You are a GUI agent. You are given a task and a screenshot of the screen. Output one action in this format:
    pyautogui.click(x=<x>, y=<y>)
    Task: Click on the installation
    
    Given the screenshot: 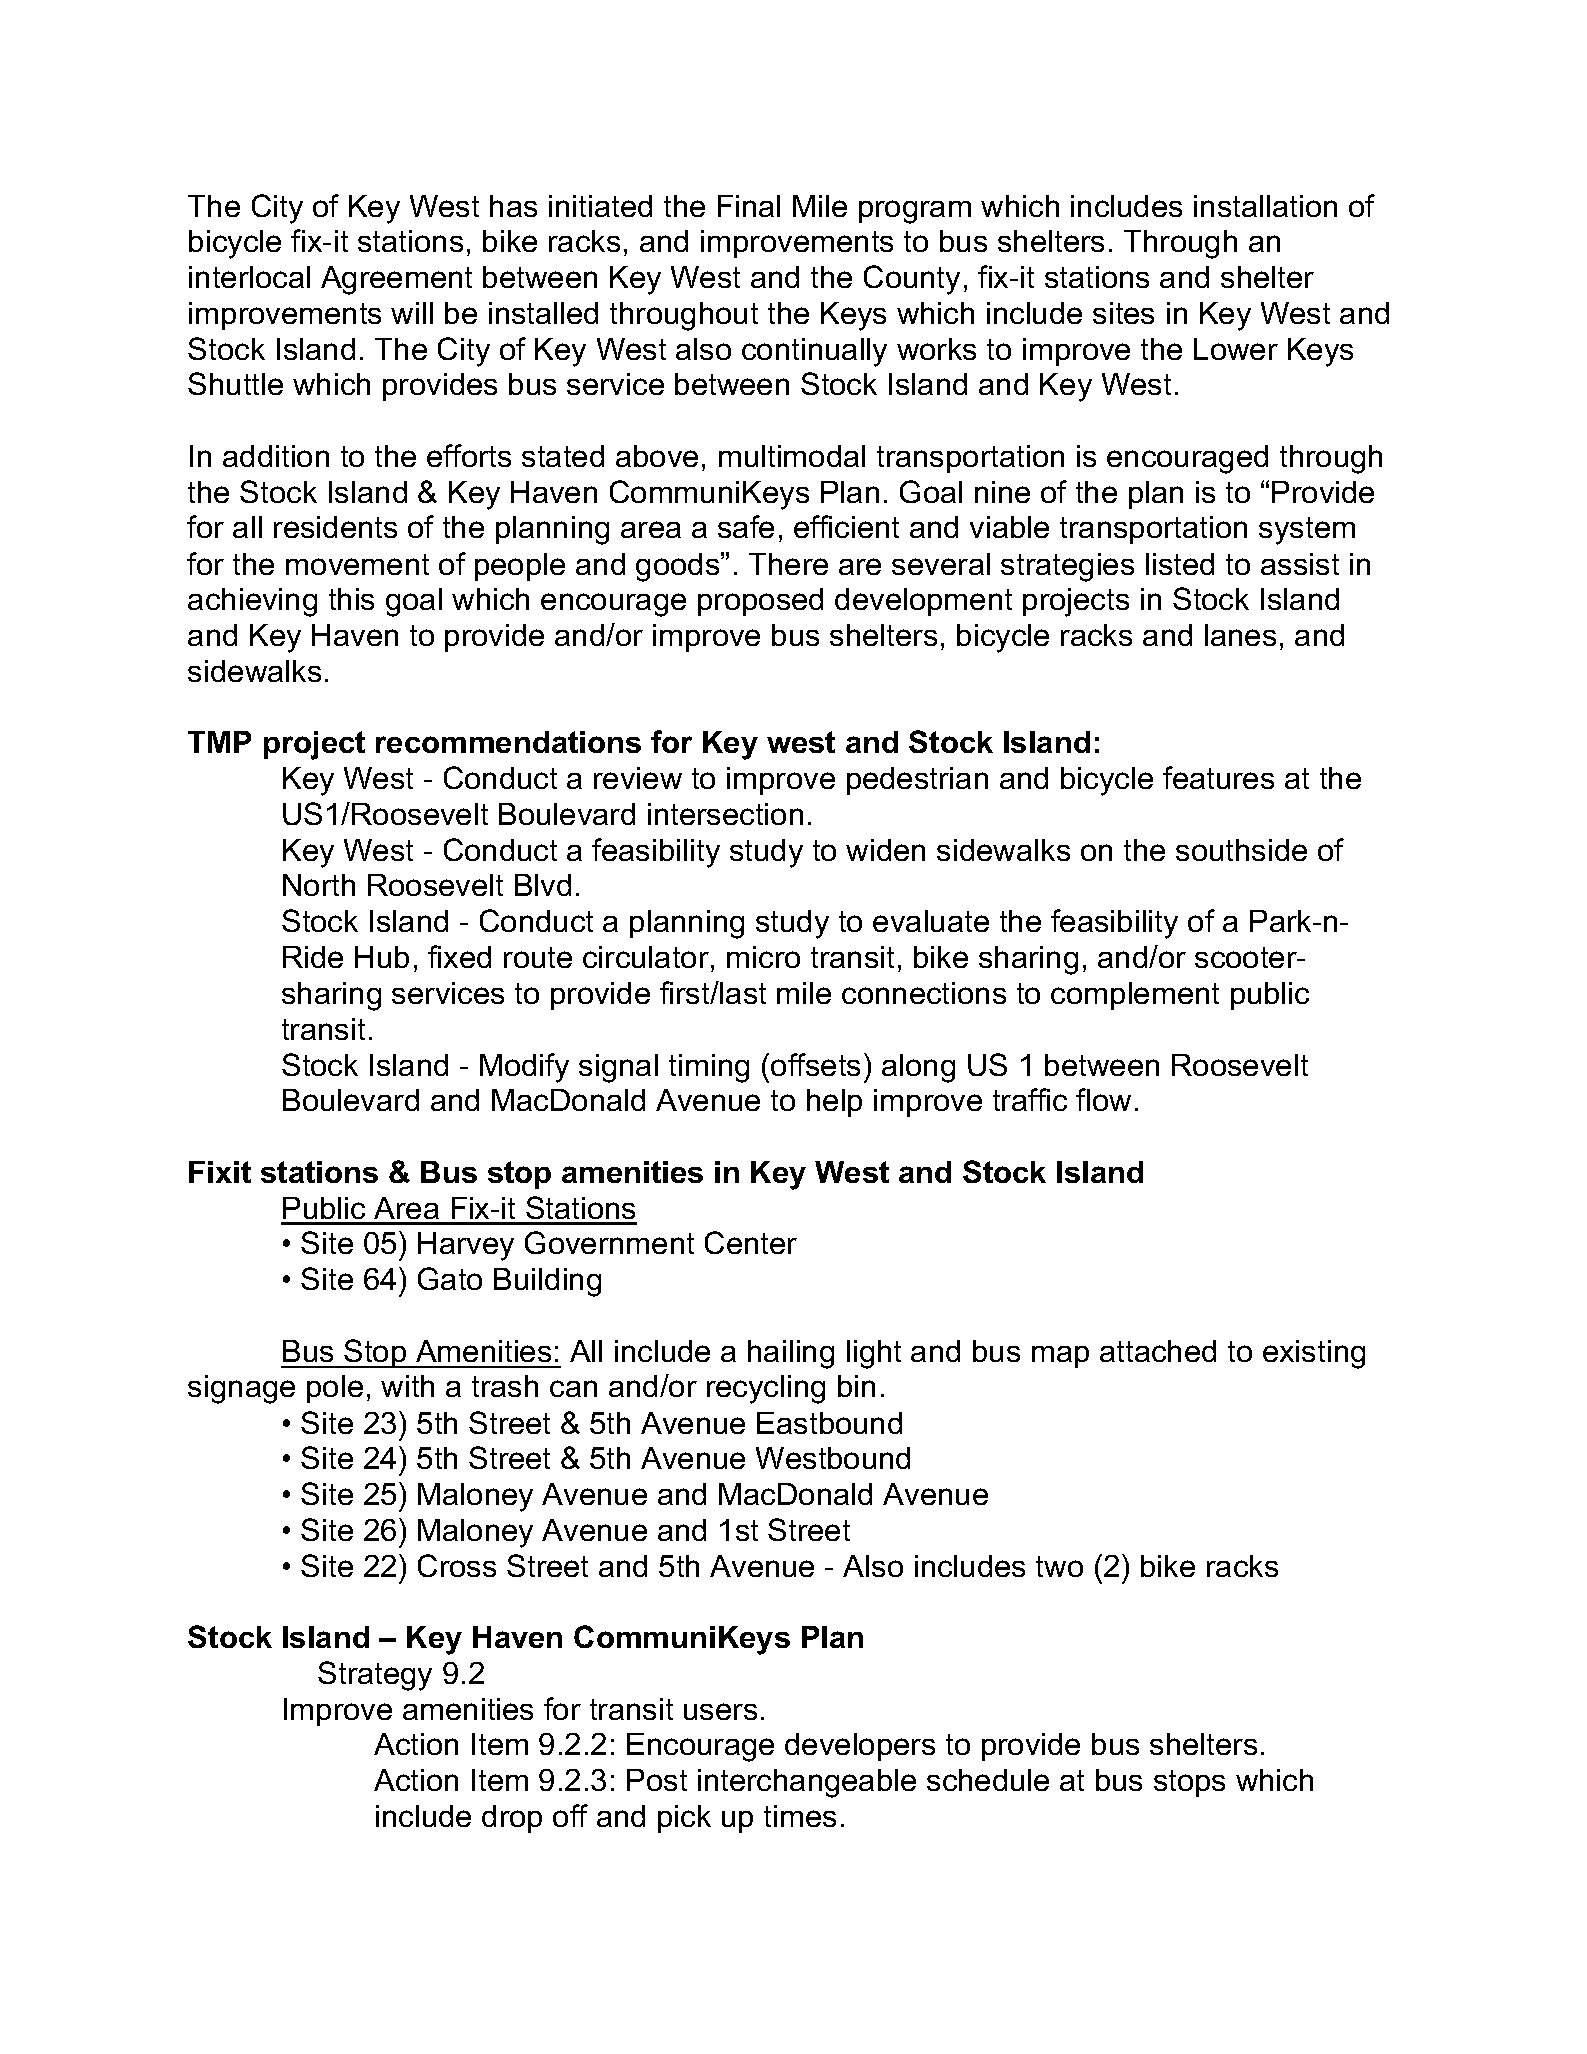 What is the action you would take?
    pyautogui.click(x=1265, y=206)
